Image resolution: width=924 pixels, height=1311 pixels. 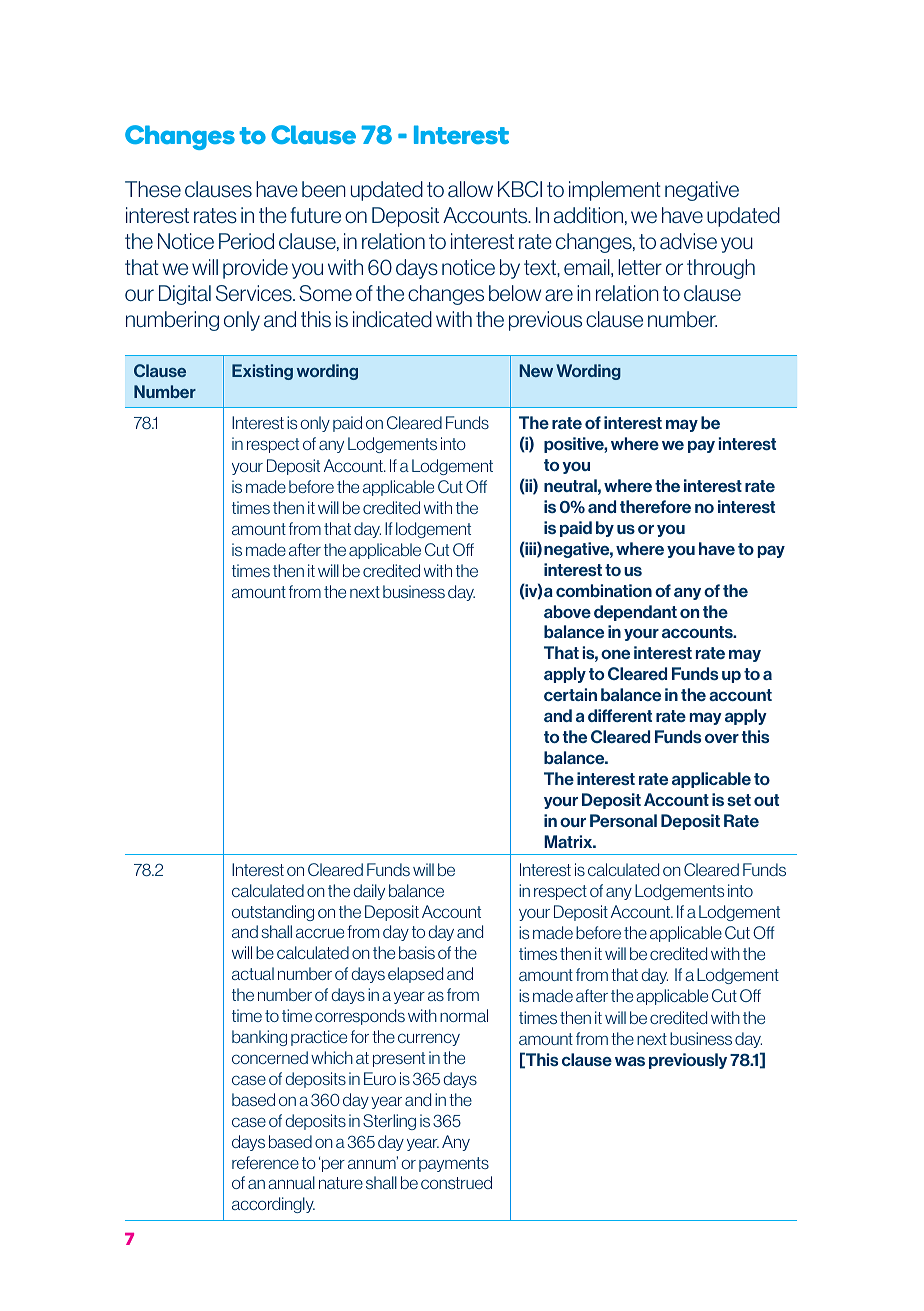 What do you see at coordinates (620, 715) in the image?
I see `different` at bounding box center [620, 715].
